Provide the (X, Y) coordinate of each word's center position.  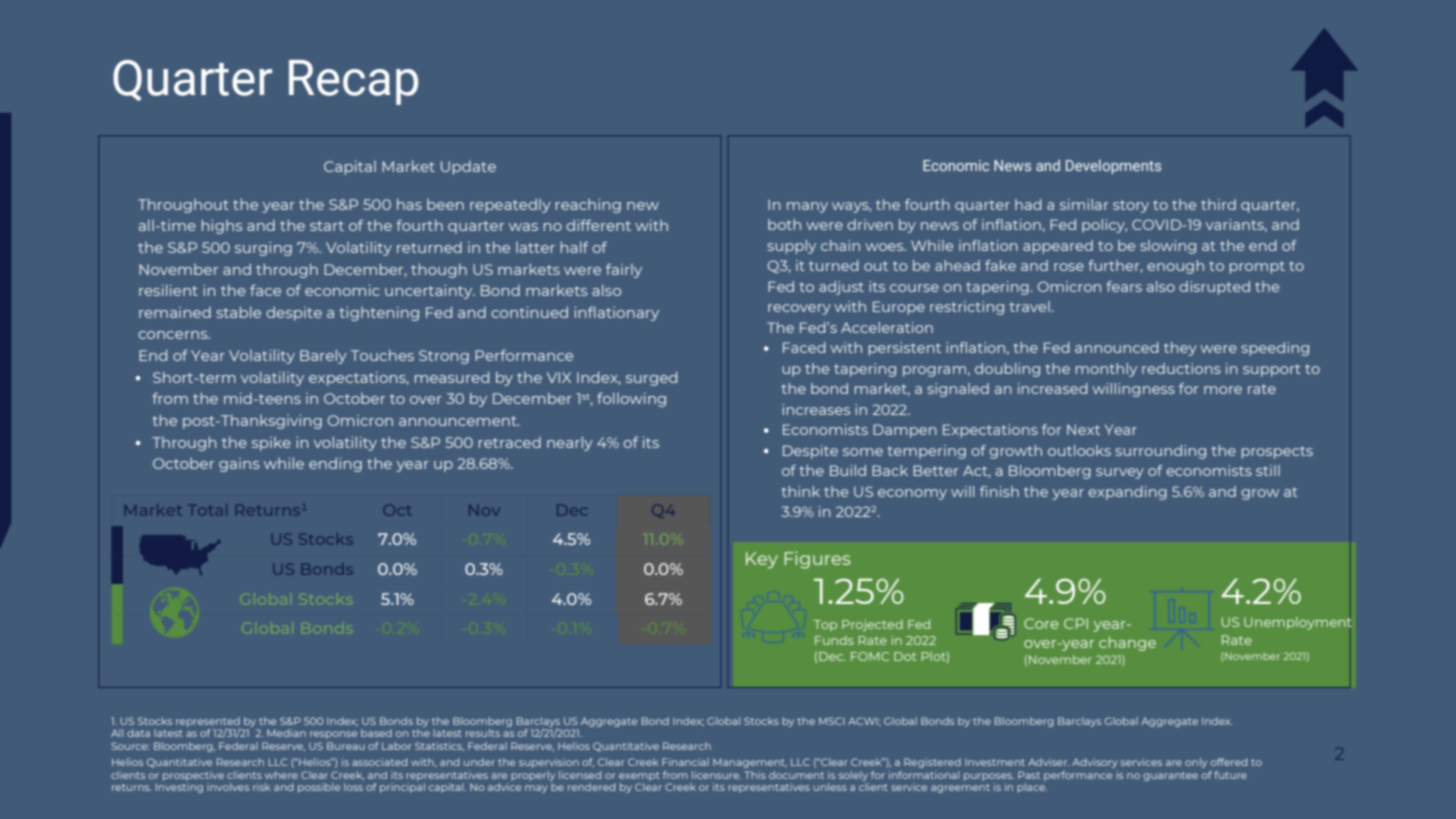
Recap (353, 82)
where (281, 775)
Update (468, 168)
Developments (1113, 166)
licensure (716, 775)
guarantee (1170, 776)
